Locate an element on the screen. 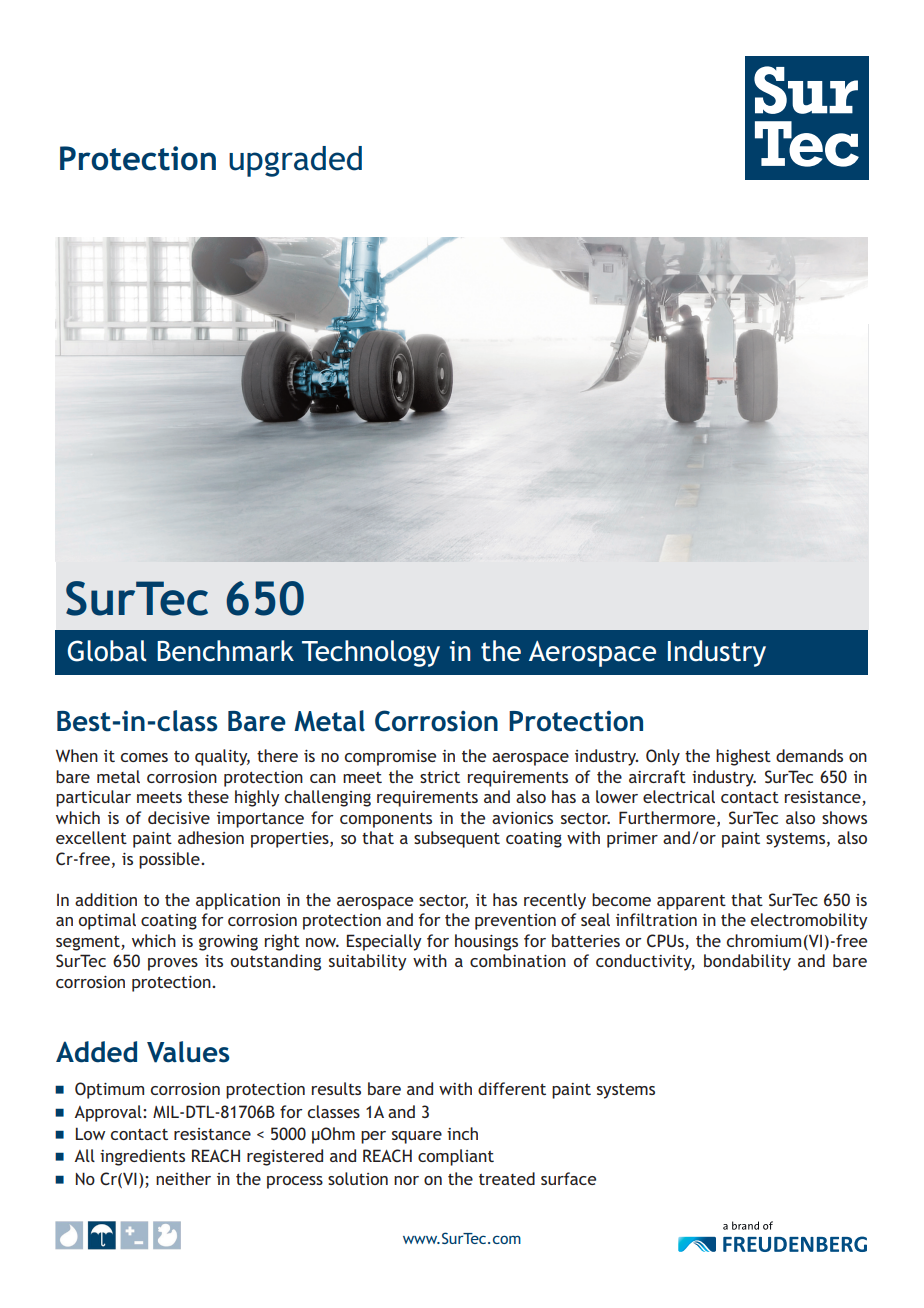 This screenshot has height=1308, width=924. strict is located at coordinates (440, 777).
